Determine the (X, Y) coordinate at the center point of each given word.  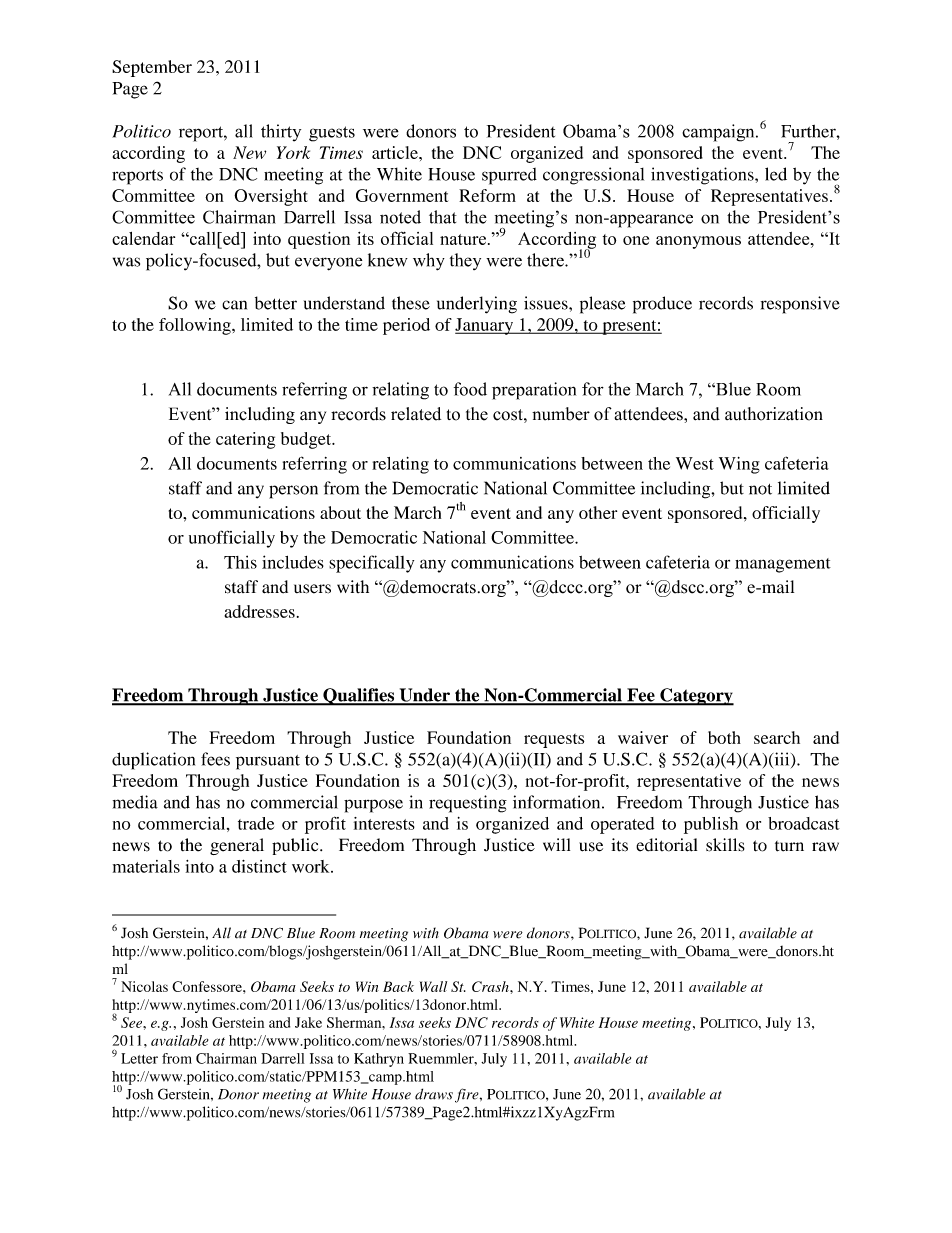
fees (215, 759)
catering (245, 440)
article (396, 152)
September (152, 68)
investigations (703, 176)
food (470, 389)
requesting (468, 804)
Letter (139, 1058)
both (724, 737)
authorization (774, 414)
